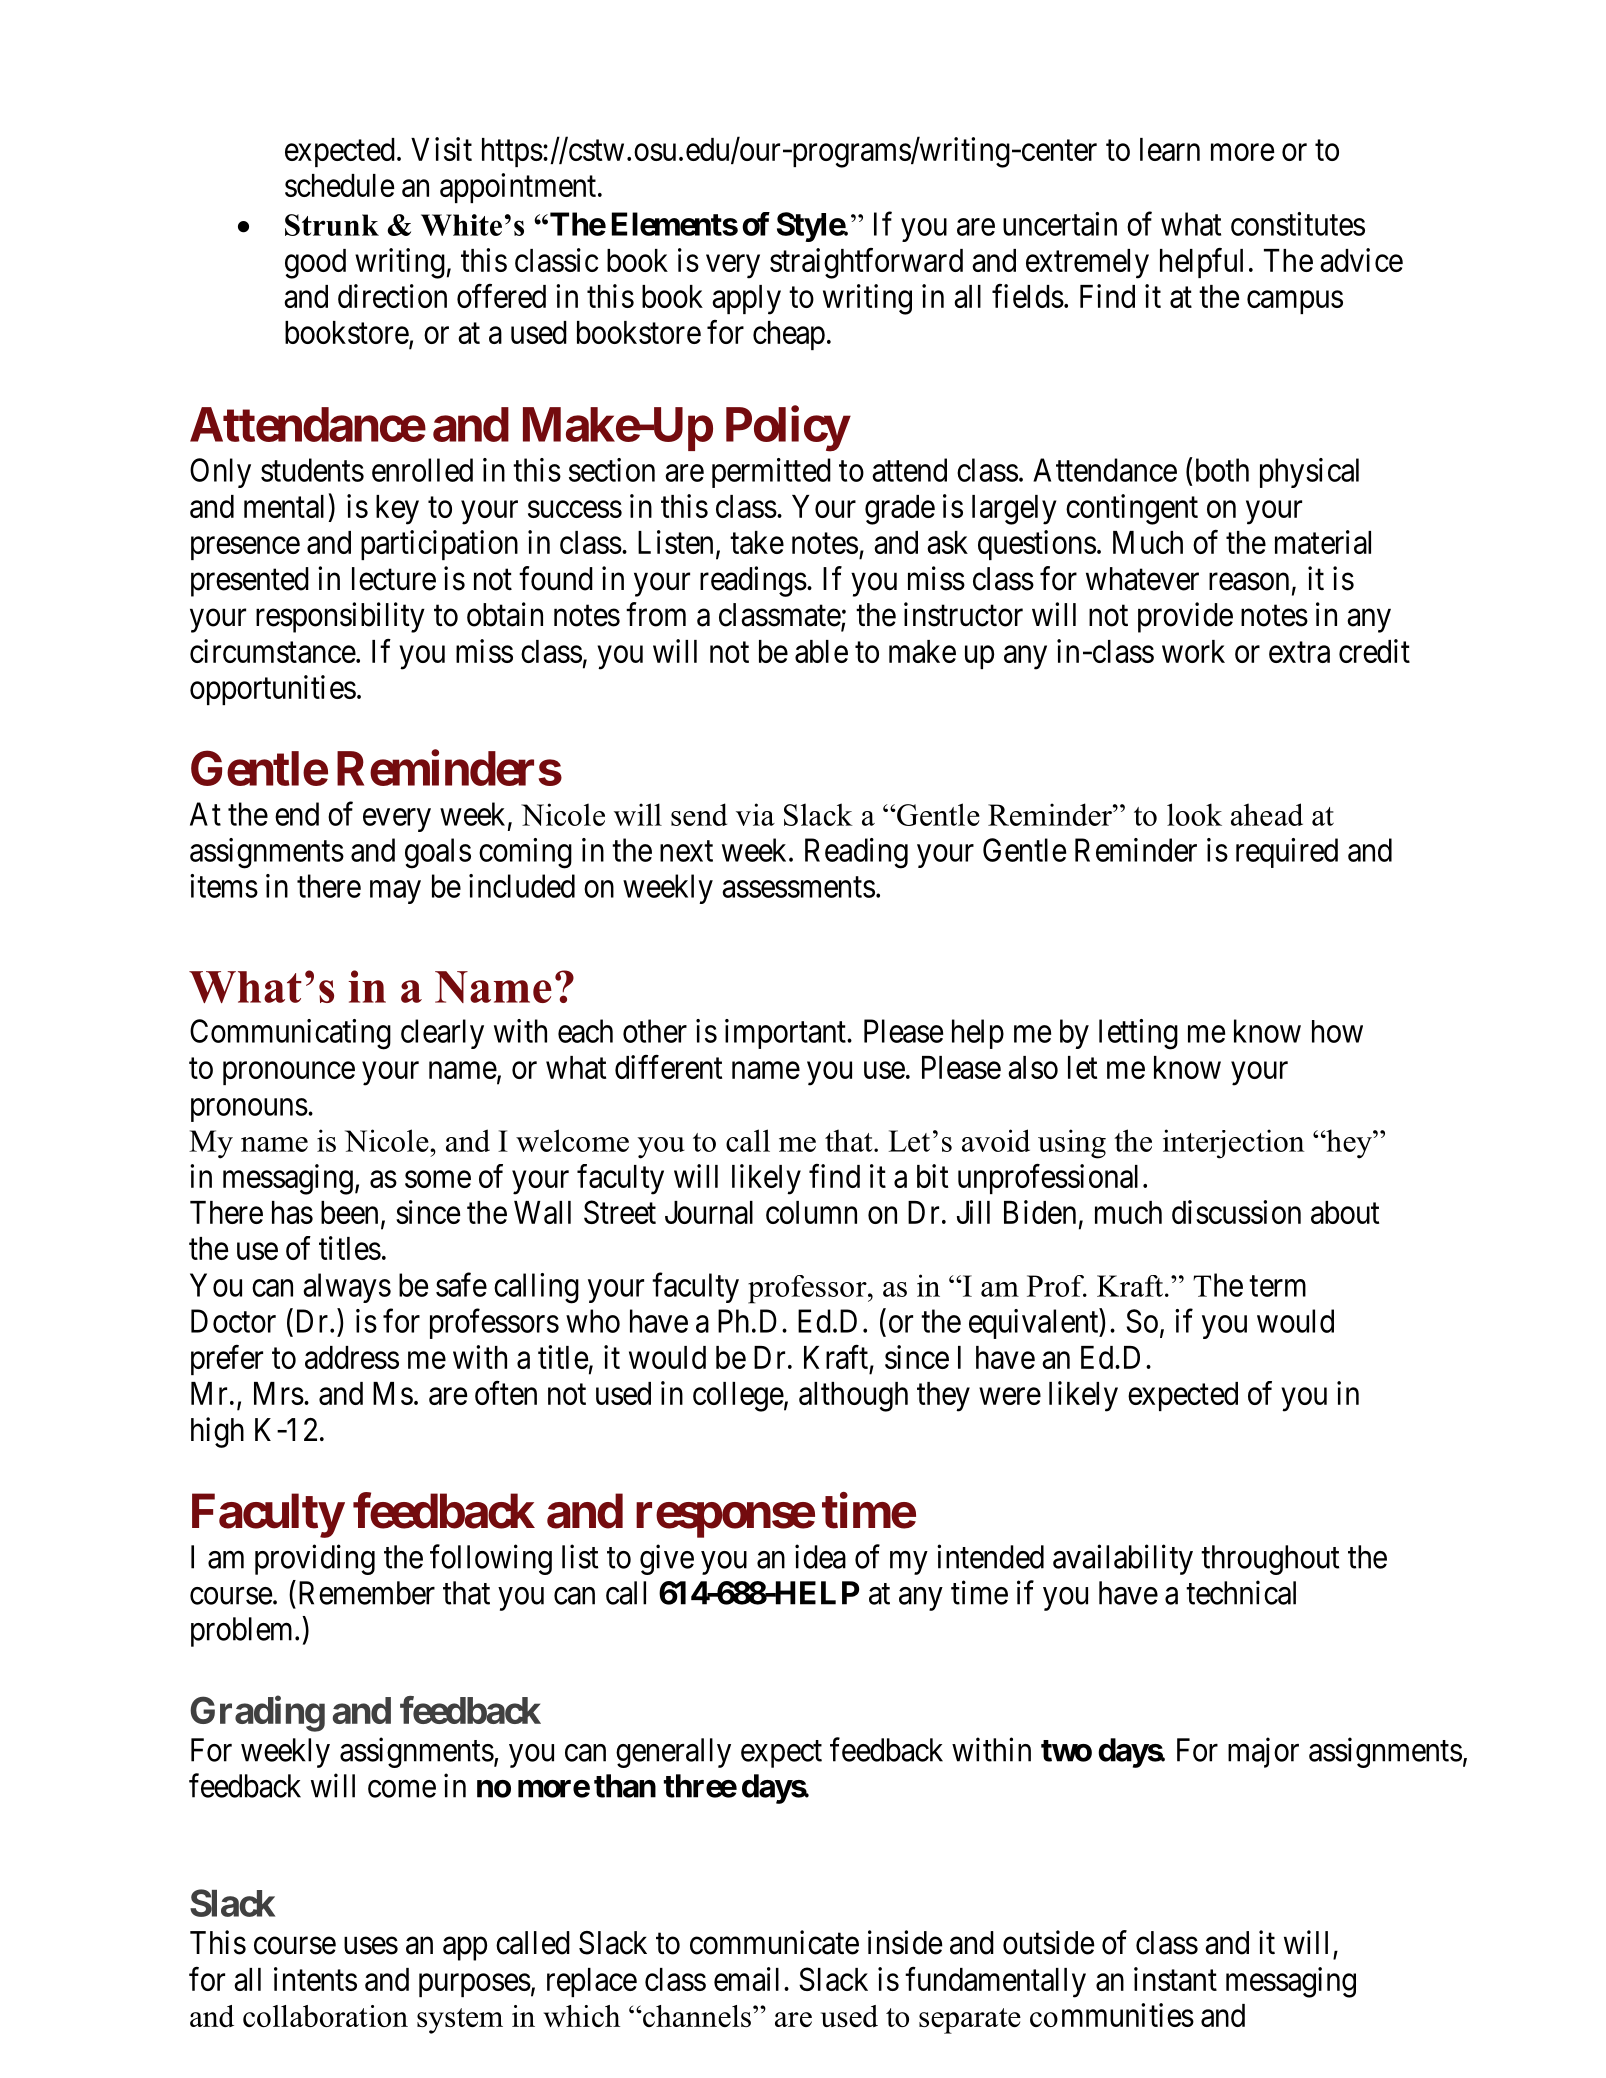 This document has height=2078, width=1606. What do you see at coordinates (1175, 1979) in the document?
I see `instant` at bounding box center [1175, 1979].
